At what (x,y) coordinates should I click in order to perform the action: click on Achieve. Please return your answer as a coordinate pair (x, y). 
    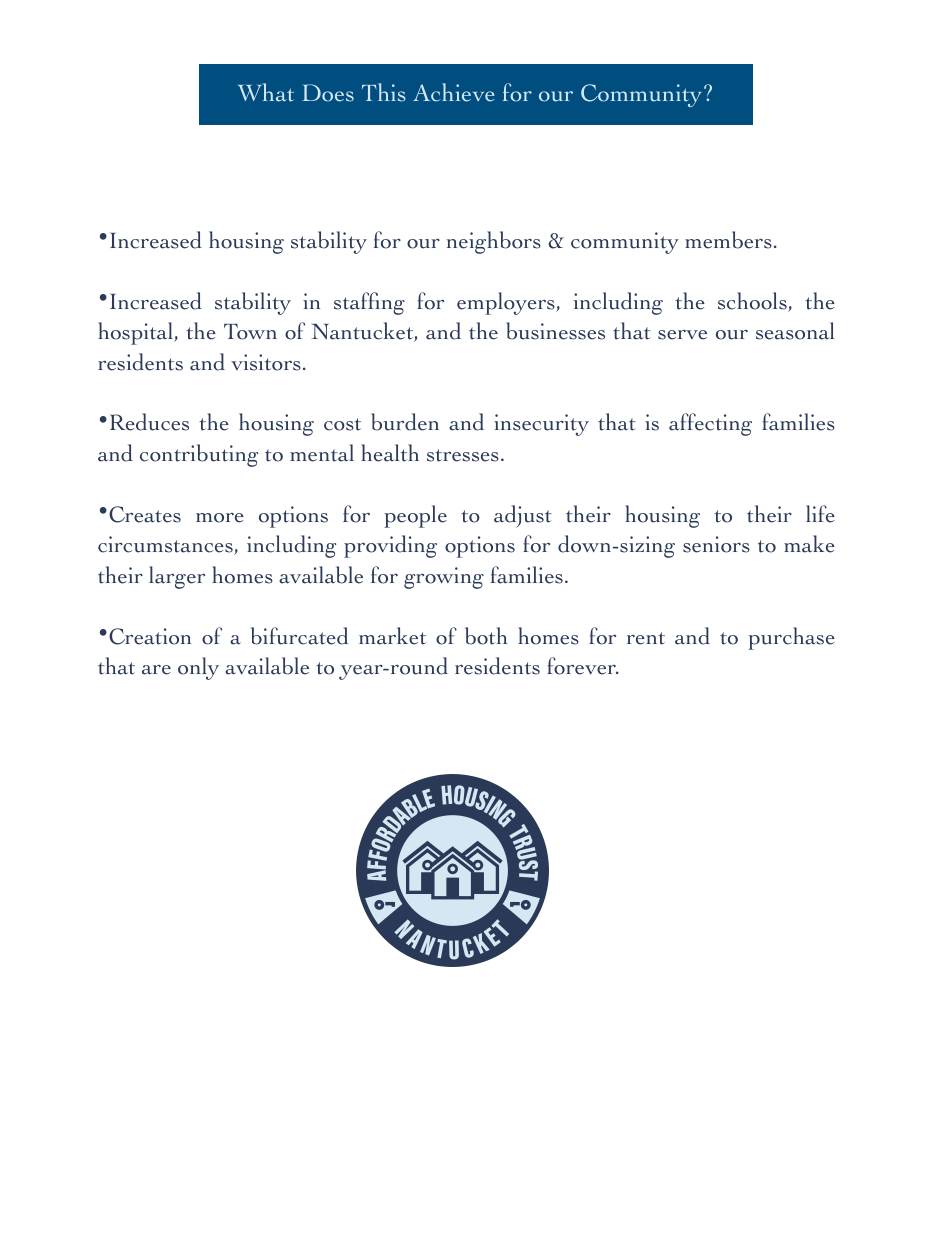
    Looking at the image, I should click on (454, 92).
